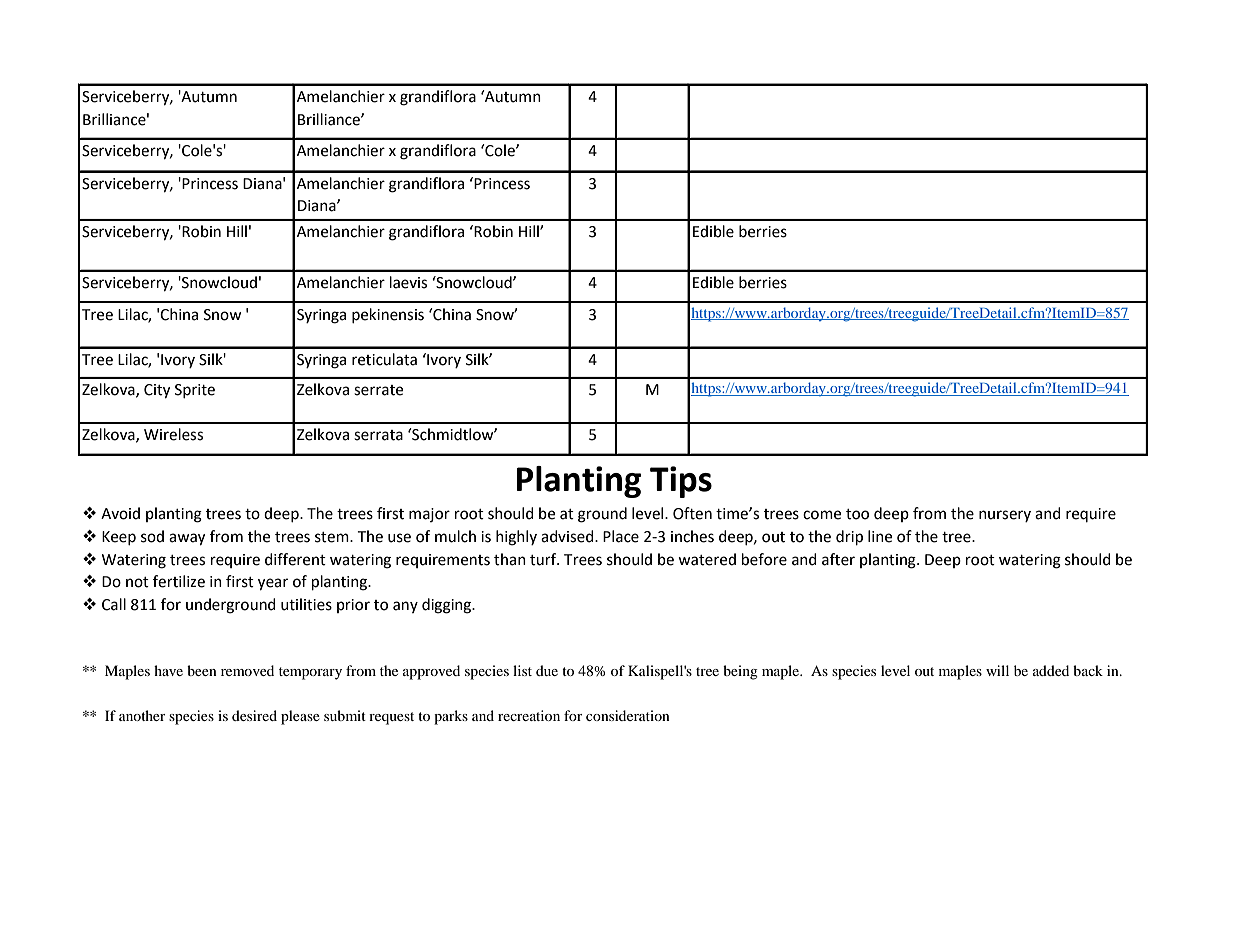 The height and width of the screenshot is (952, 1233). Describe the element at coordinates (838, 559) in the screenshot. I see `after` at that location.
